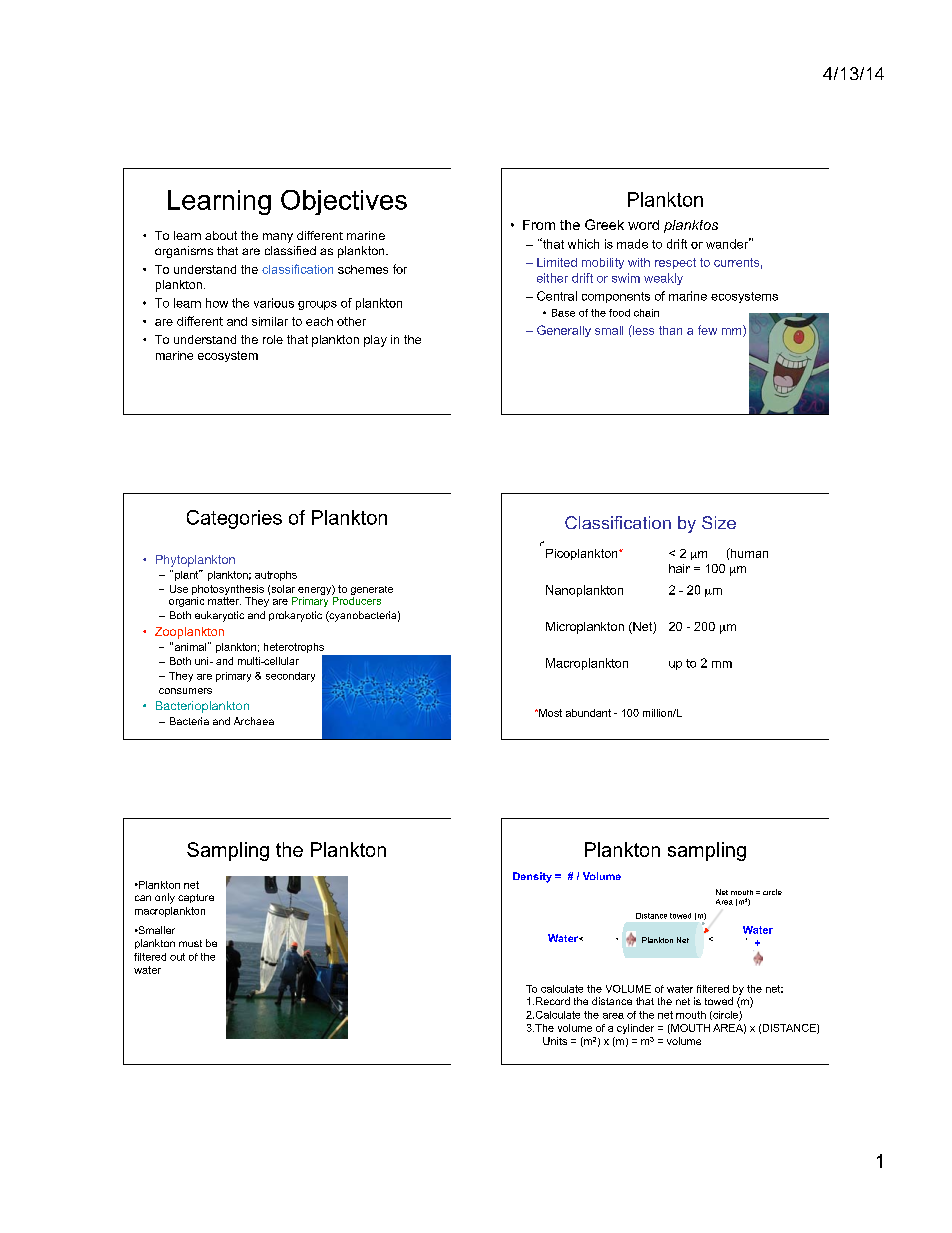 This screenshot has width=952, height=1233. I want to click on generate, so click(372, 590).
